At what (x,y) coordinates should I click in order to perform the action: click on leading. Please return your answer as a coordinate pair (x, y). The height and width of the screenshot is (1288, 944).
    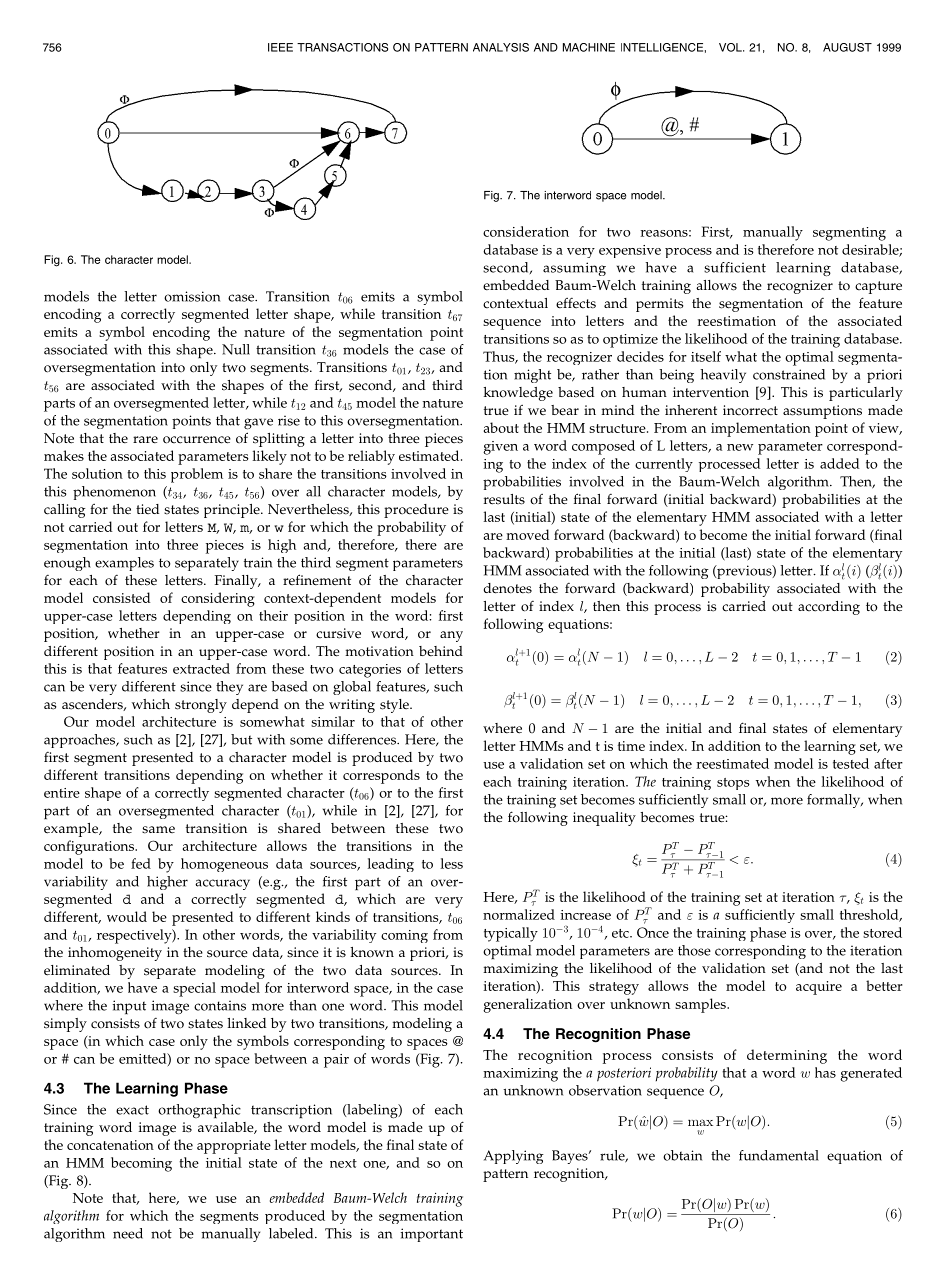
    Looking at the image, I should click on (391, 865).
